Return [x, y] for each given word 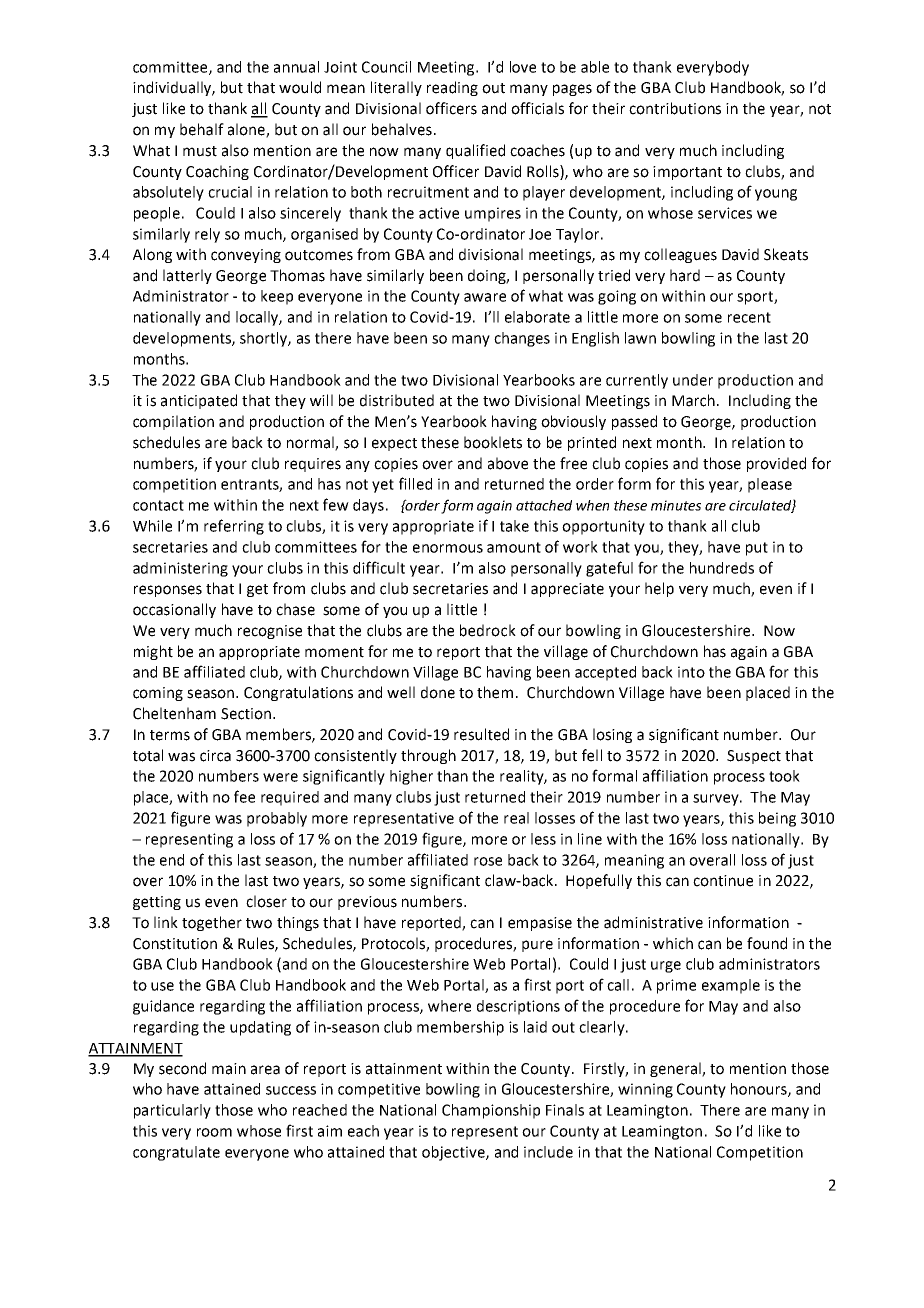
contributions [675, 108]
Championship [491, 1111]
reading [452, 88]
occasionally [174, 610]
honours [760, 1090]
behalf [202, 129]
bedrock [488, 630]
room [214, 1132]
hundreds [722, 568]
